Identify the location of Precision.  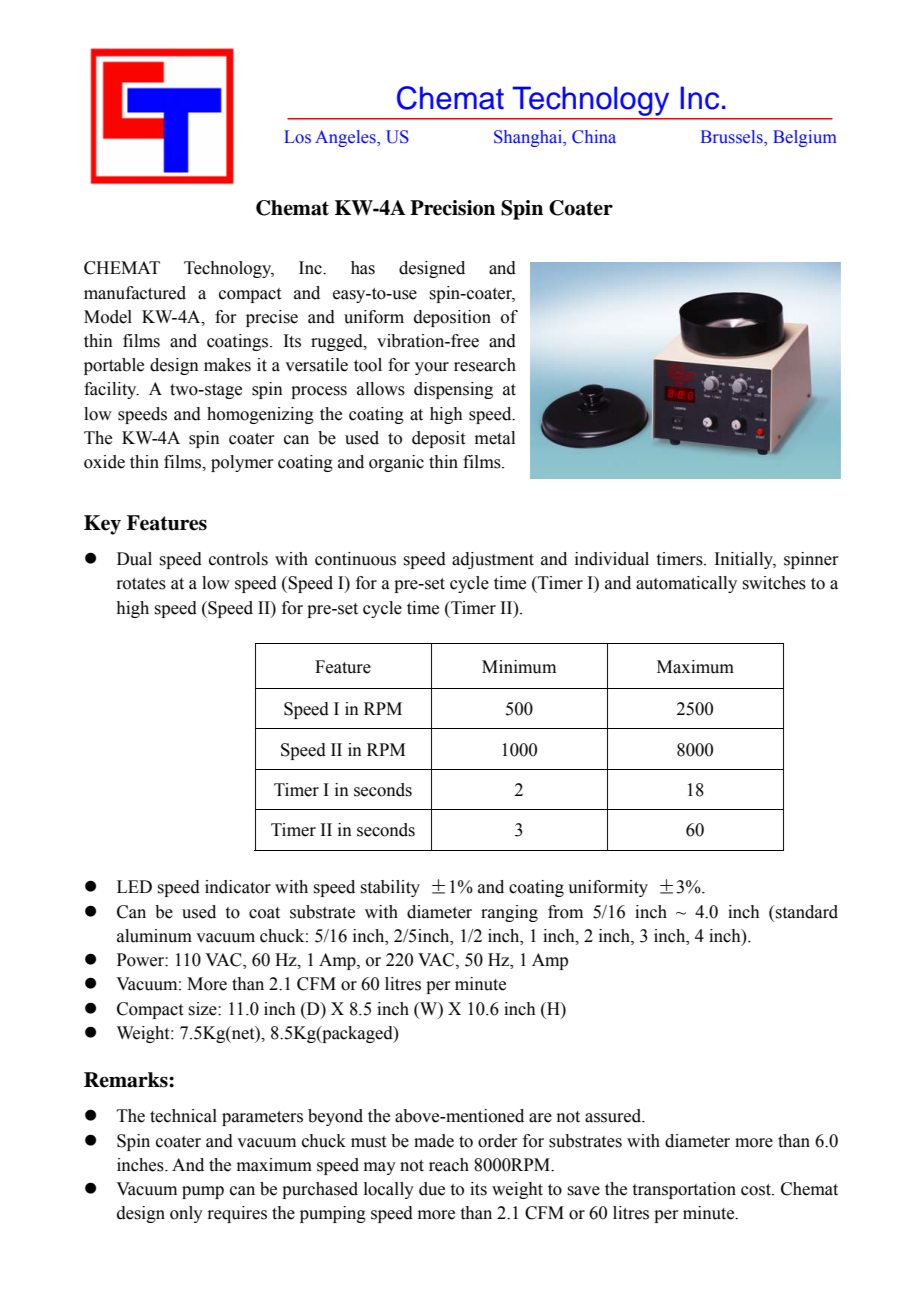
(452, 208).
